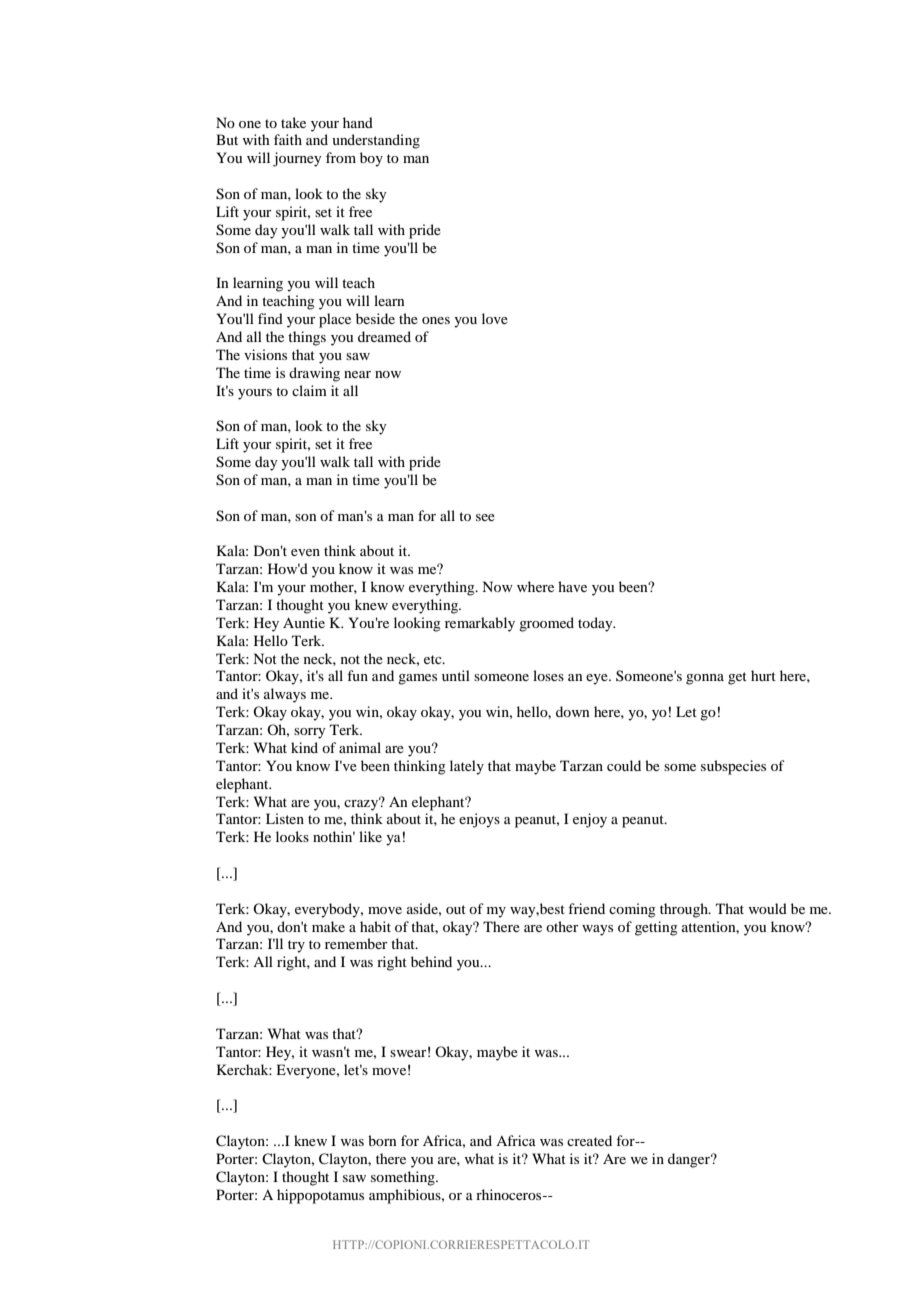 Image resolution: width=924 pixels, height=1308 pixels. I want to click on ones, so click(436, 320).
